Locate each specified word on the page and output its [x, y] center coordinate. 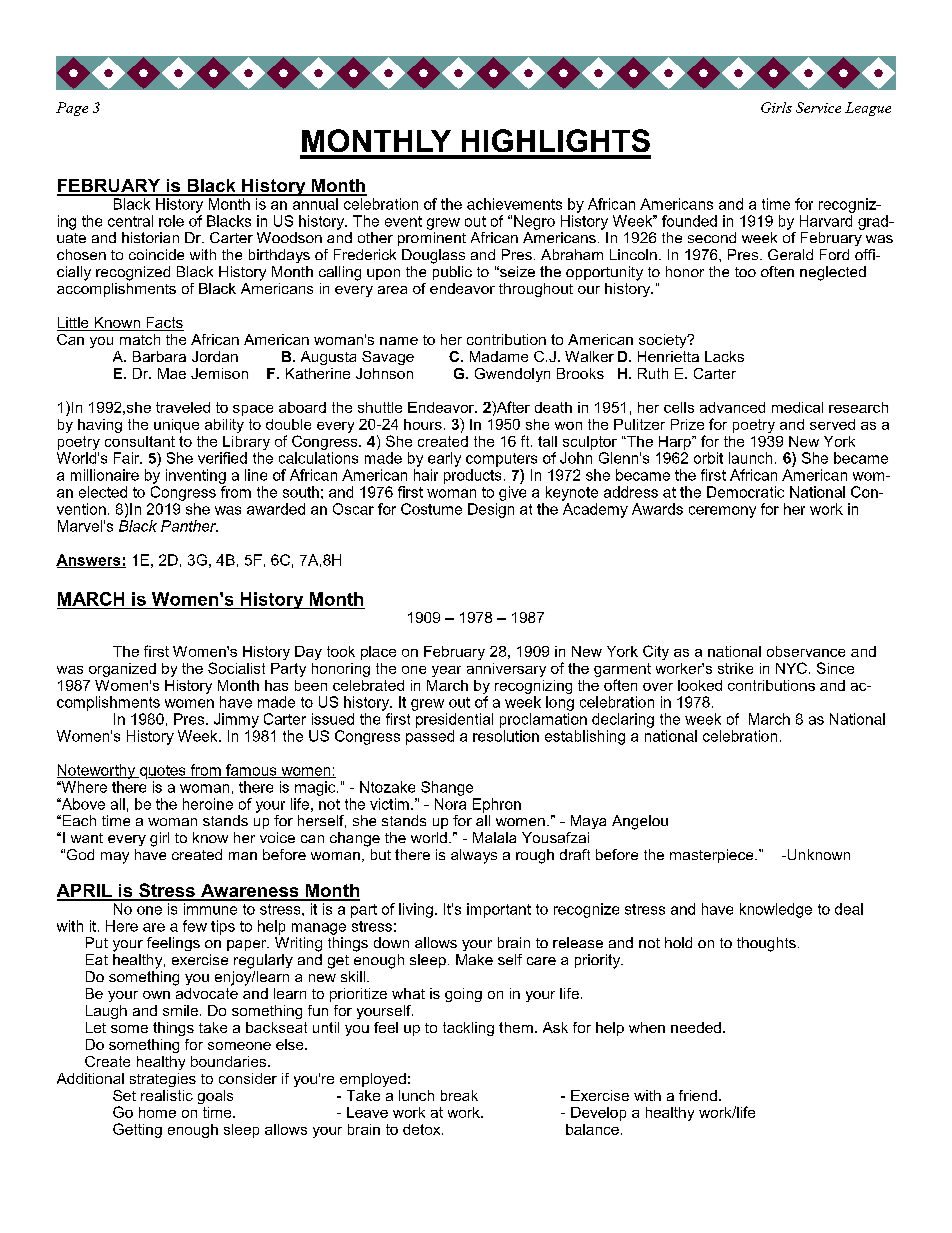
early [444, 459]
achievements [514, 204]
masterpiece [713, 856]
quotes [163, 772]
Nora [450, 804]
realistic [167, 1095]
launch [750, 458]
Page [72, 109]
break [459, 1095]
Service [818, 107]
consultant [140, 441]
